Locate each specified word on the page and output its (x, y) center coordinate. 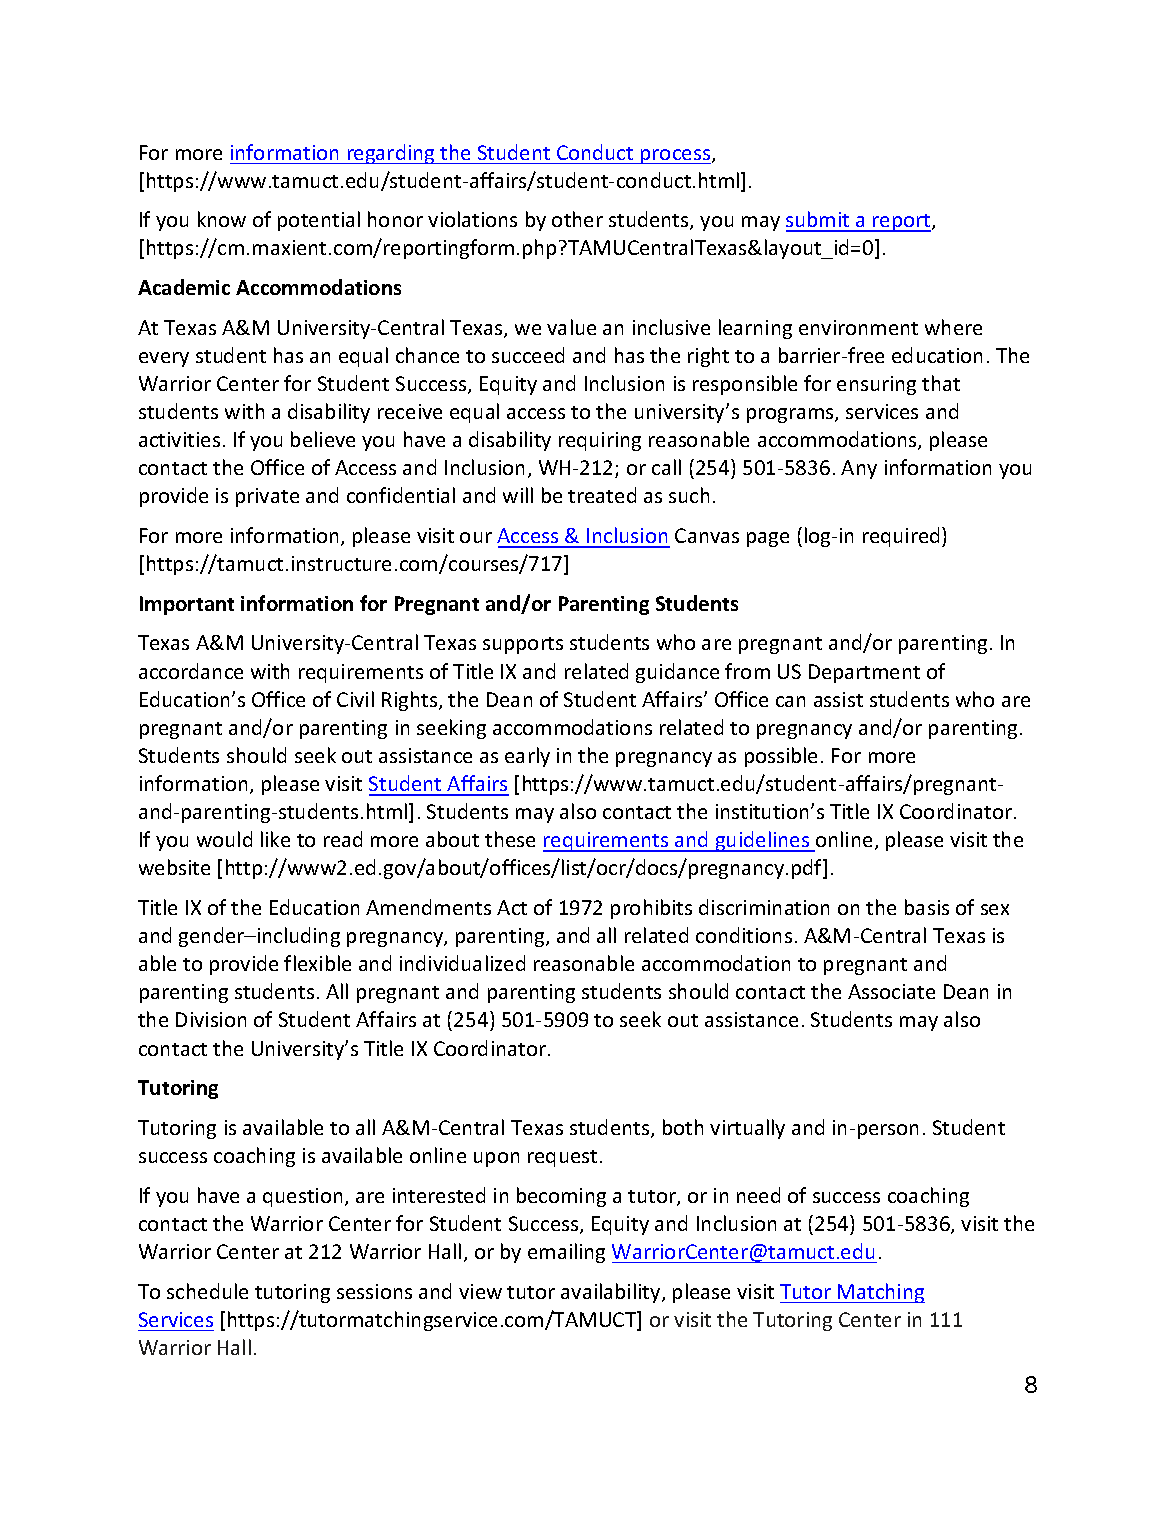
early (527, 757)
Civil (355, 699)
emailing (566, 1253)
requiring (600, 441)
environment (858, 327)
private (267, 497)
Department (864, 673)
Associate (891, 991)
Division (211, 1019)
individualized (462, 963)
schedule (207, 1291)
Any (859, 469)
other (577, 219)
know (222, 219)
